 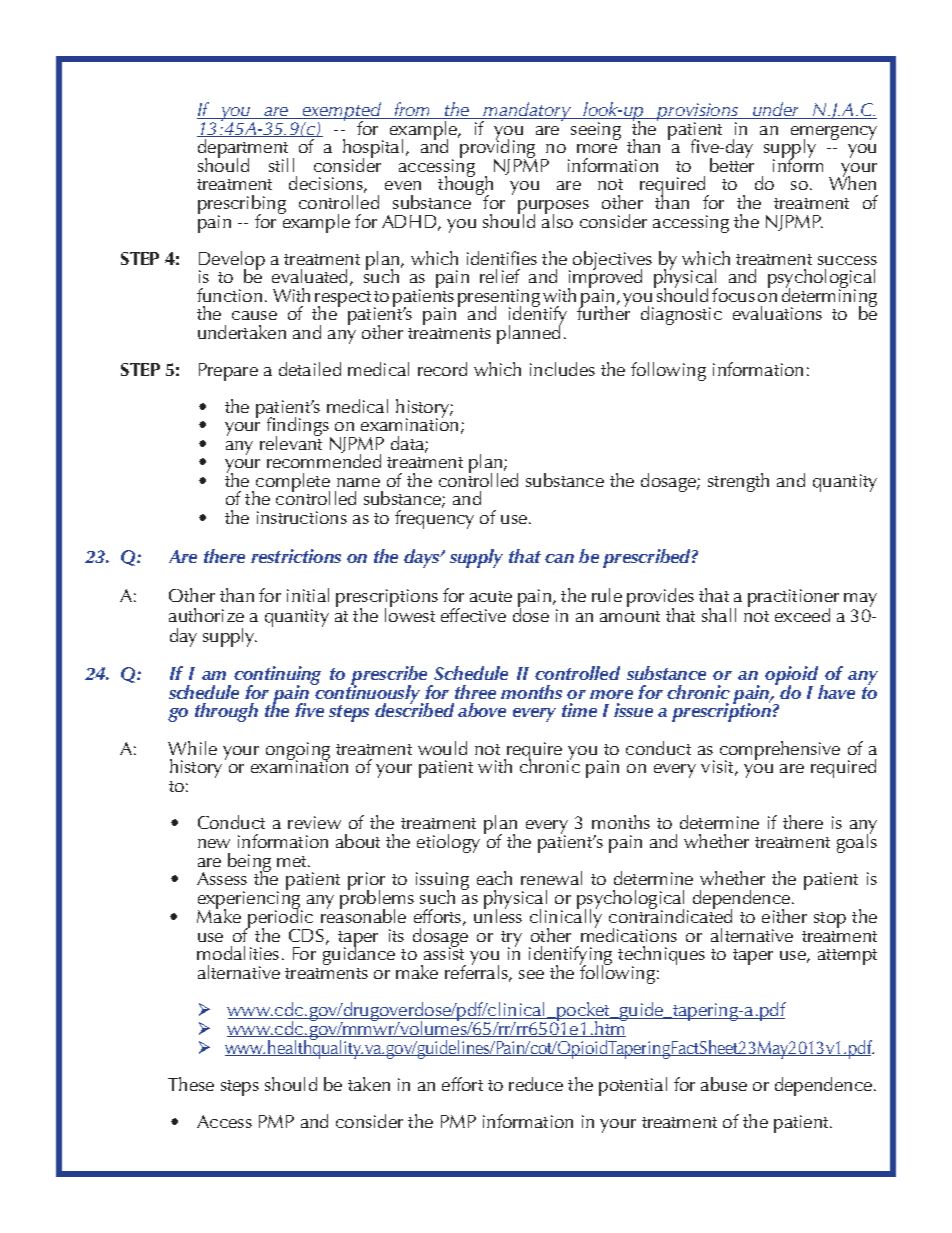 I want to click on acute, so click(x=491, y=596).
